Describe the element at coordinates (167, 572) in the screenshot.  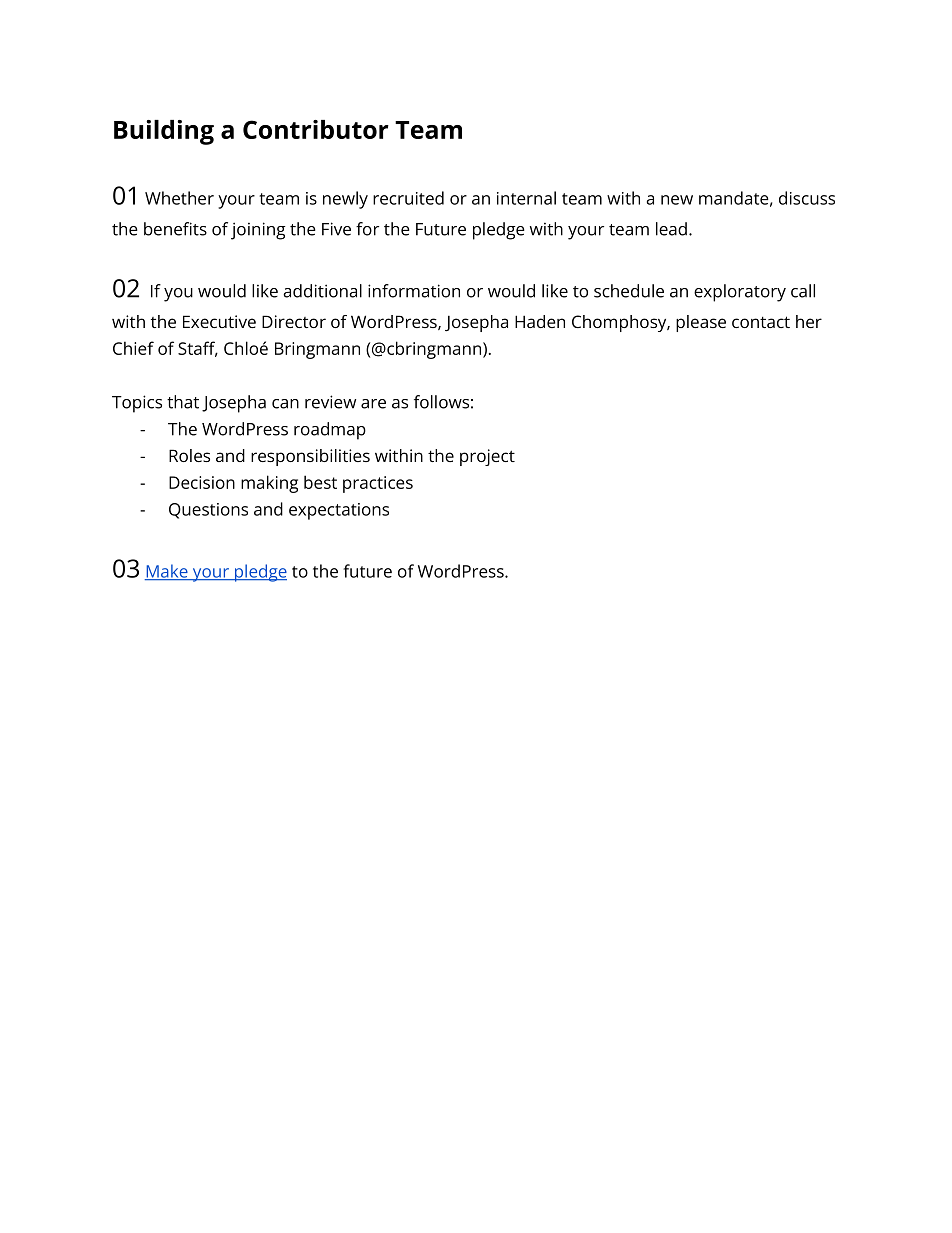
I see `Make` at that location.
